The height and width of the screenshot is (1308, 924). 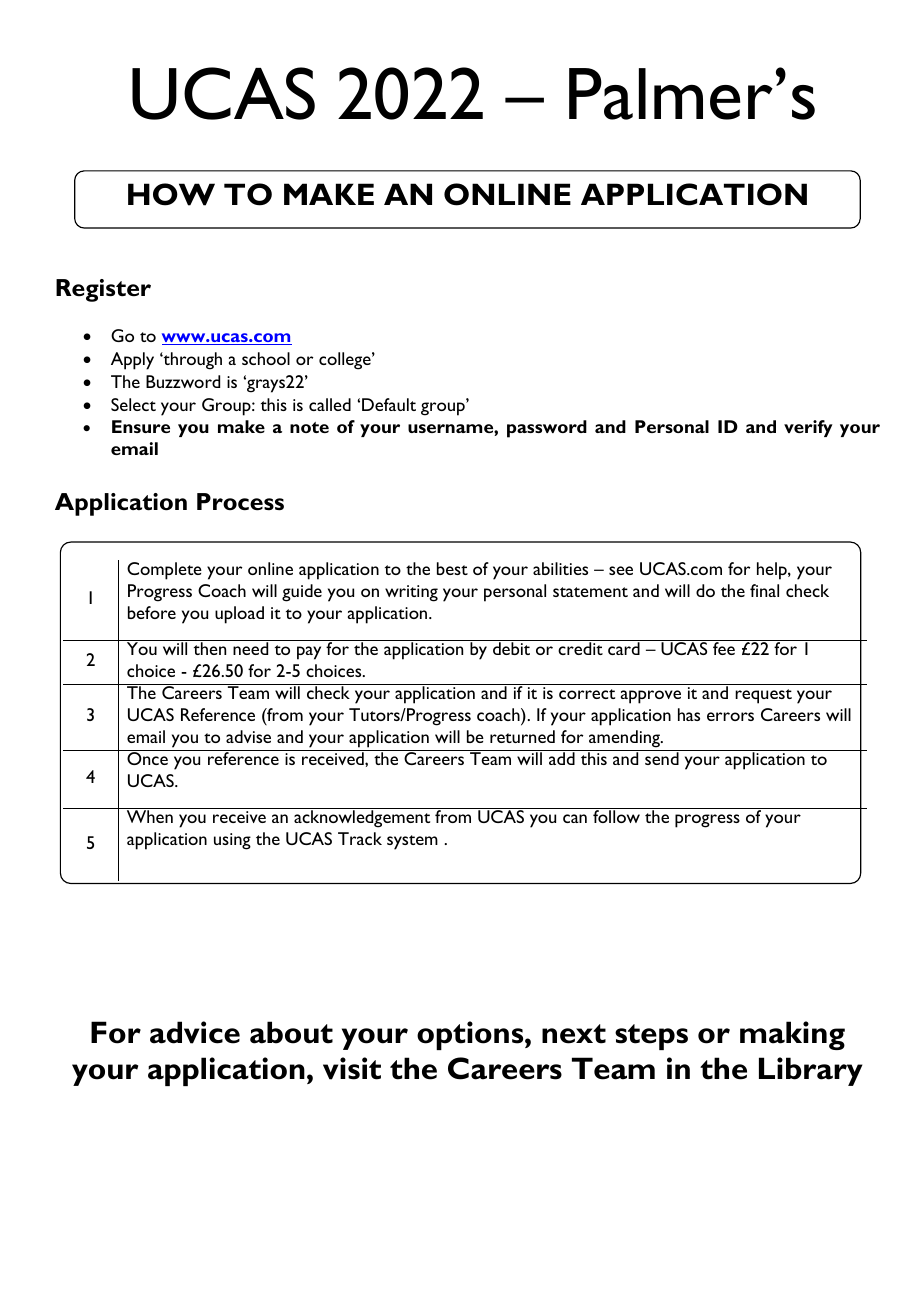 I want to click on help, so click(x=773, y=571).
